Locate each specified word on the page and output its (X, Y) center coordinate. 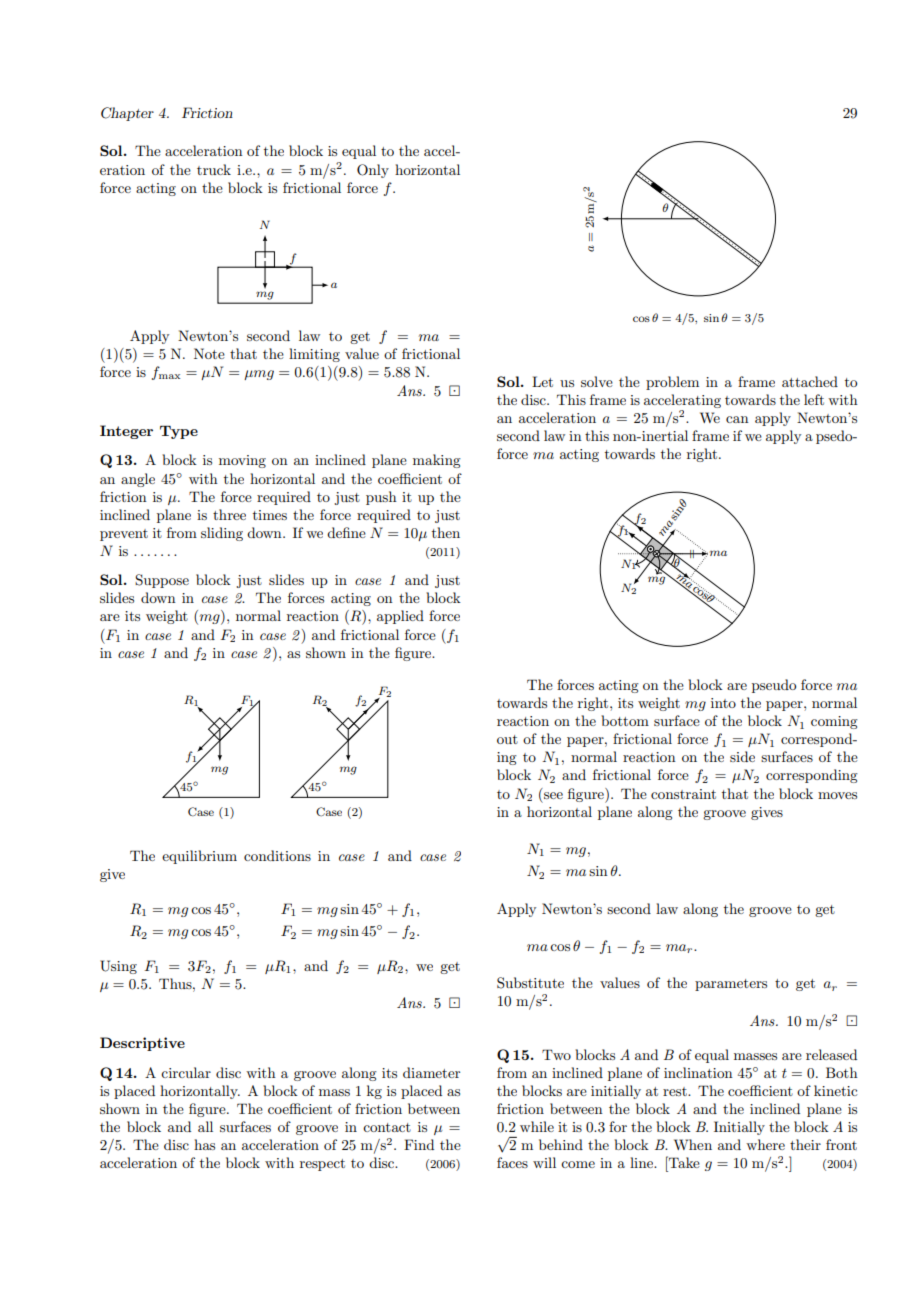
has (204, 1144)
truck (214, 169)
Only (373, 171)
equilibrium (199, 857)
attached (810, 381)
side (742, 756)
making (437, 461)
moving (242, 461)
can (737, 419)
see (553, 795)
